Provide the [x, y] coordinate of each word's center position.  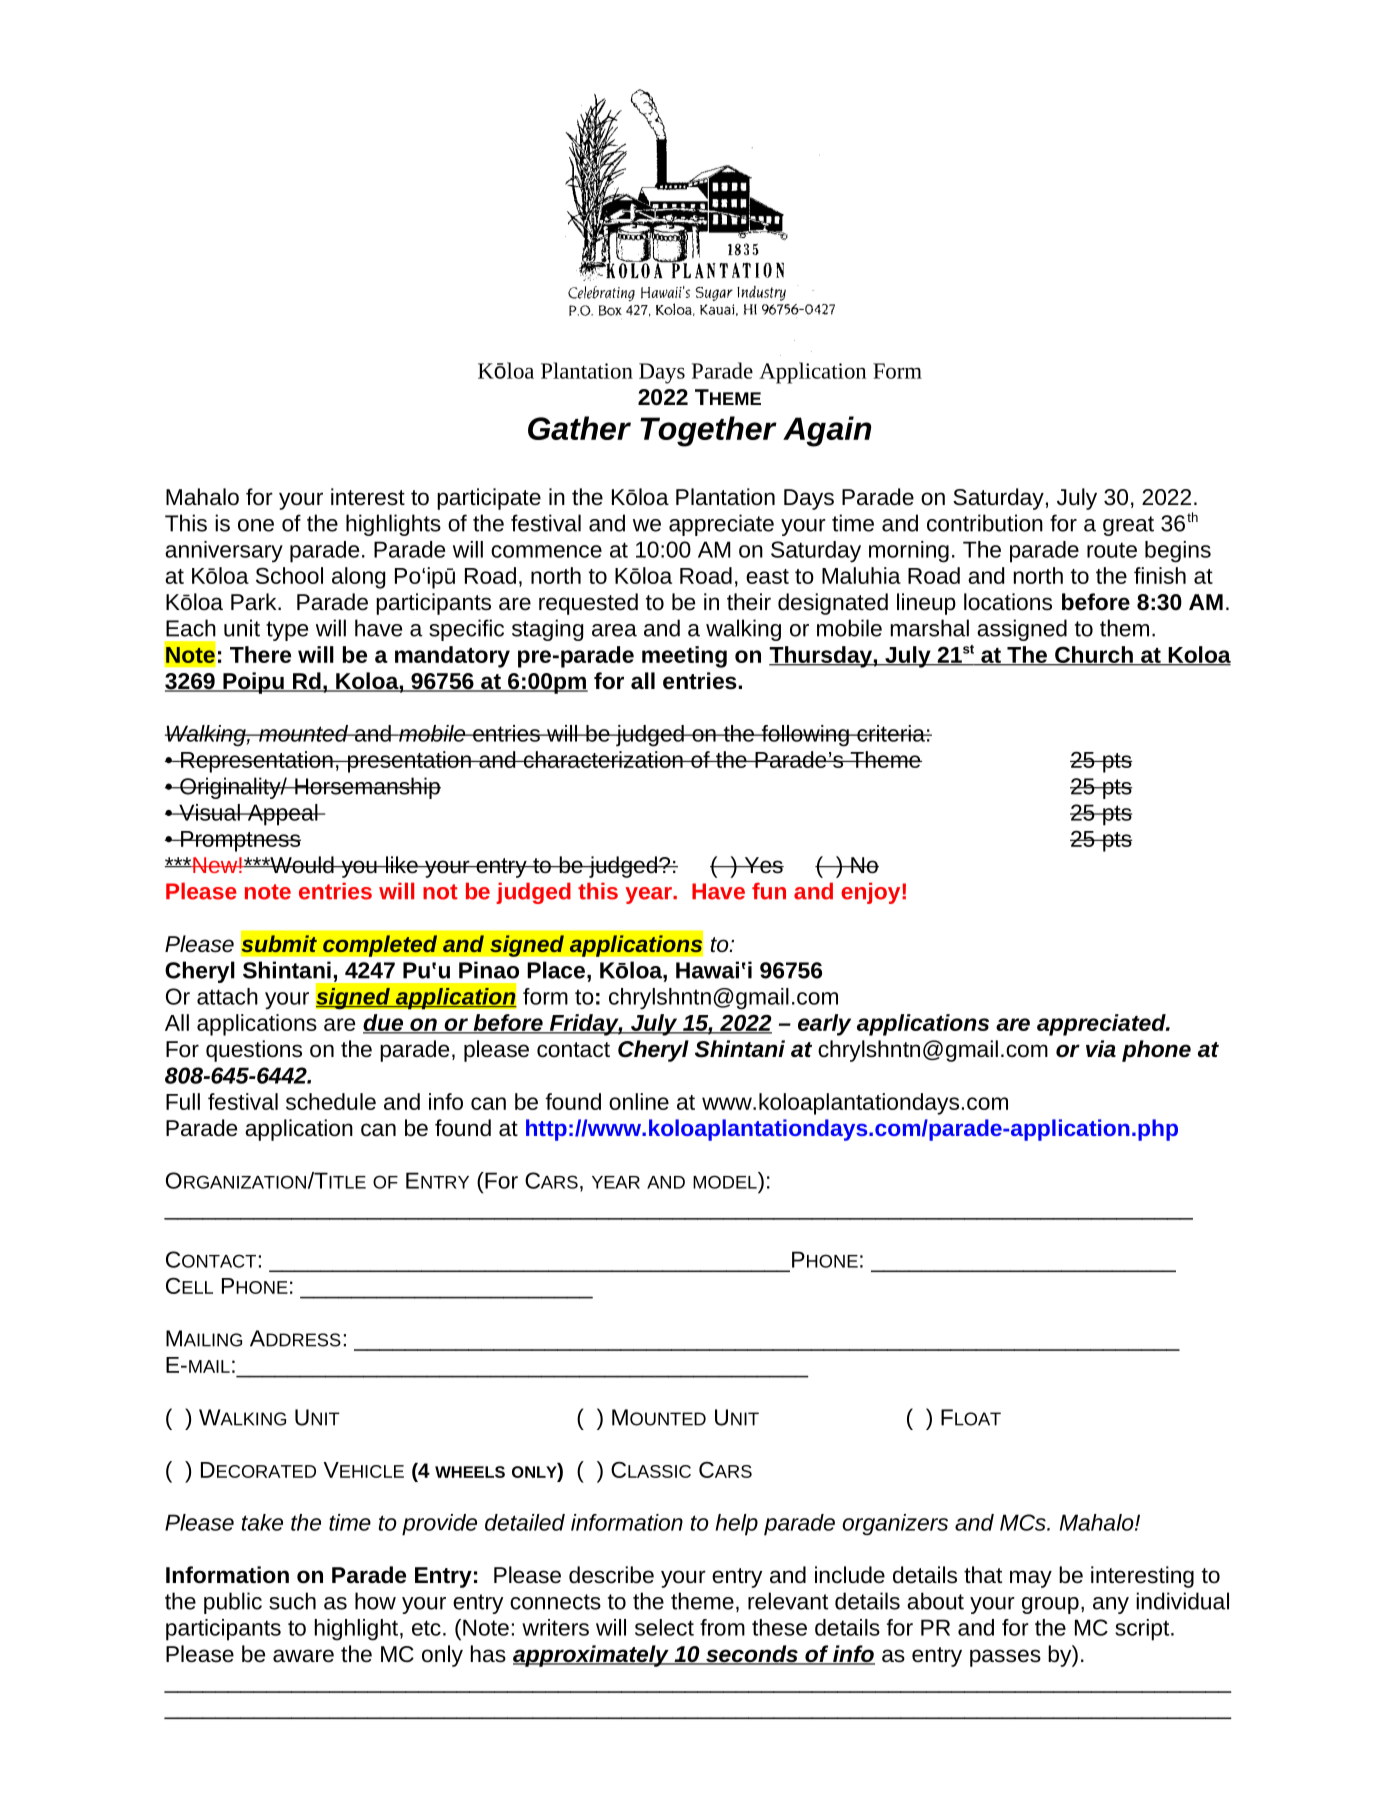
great [1128, 526]
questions [254, 1051]
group [1050, 1605]
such [292, 1601]
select [664, 1627]
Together [708, 431]
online [639, 1101]
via [1101, 1048]
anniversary [224, 552]
